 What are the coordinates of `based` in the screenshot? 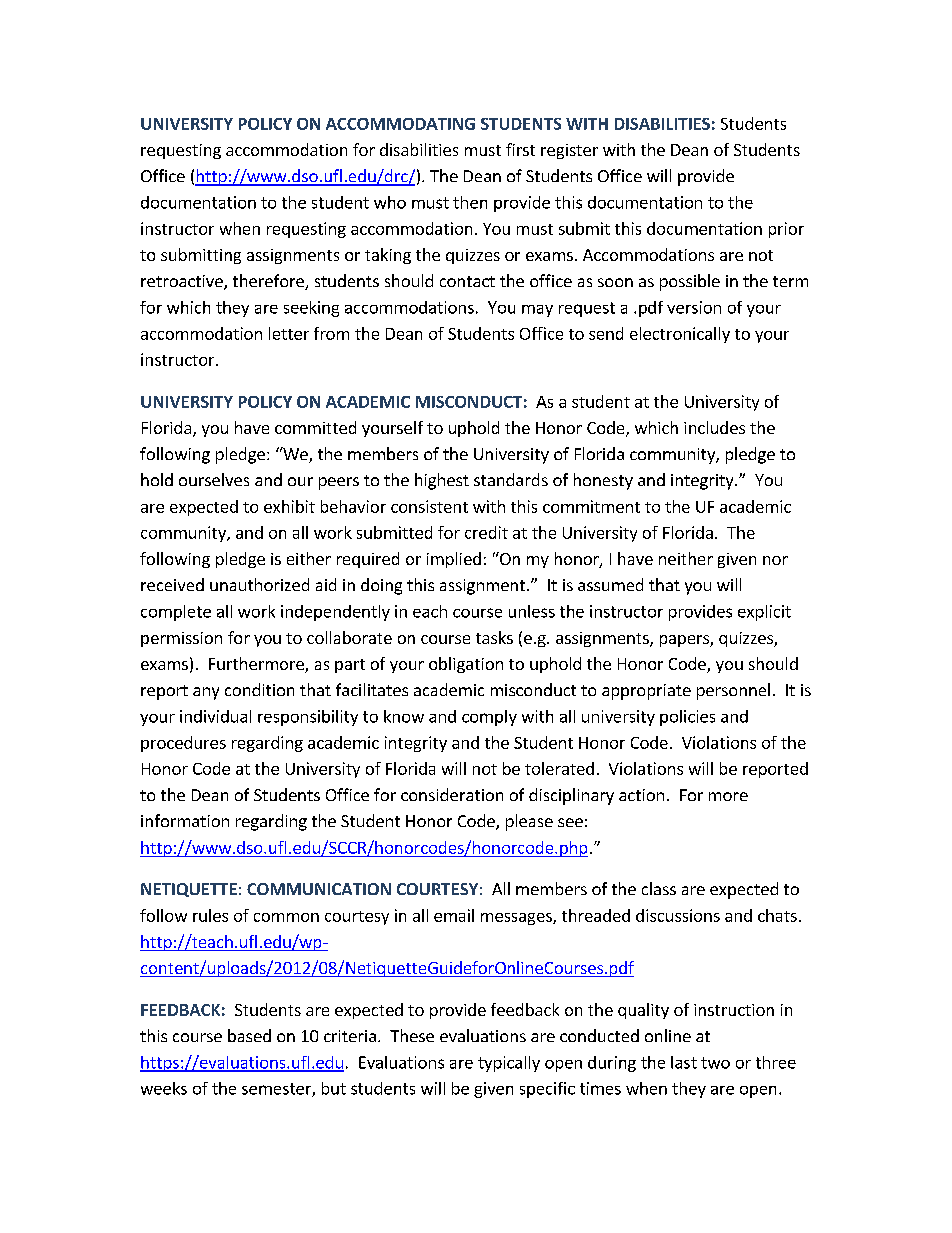 It's located at (249, 1035).
